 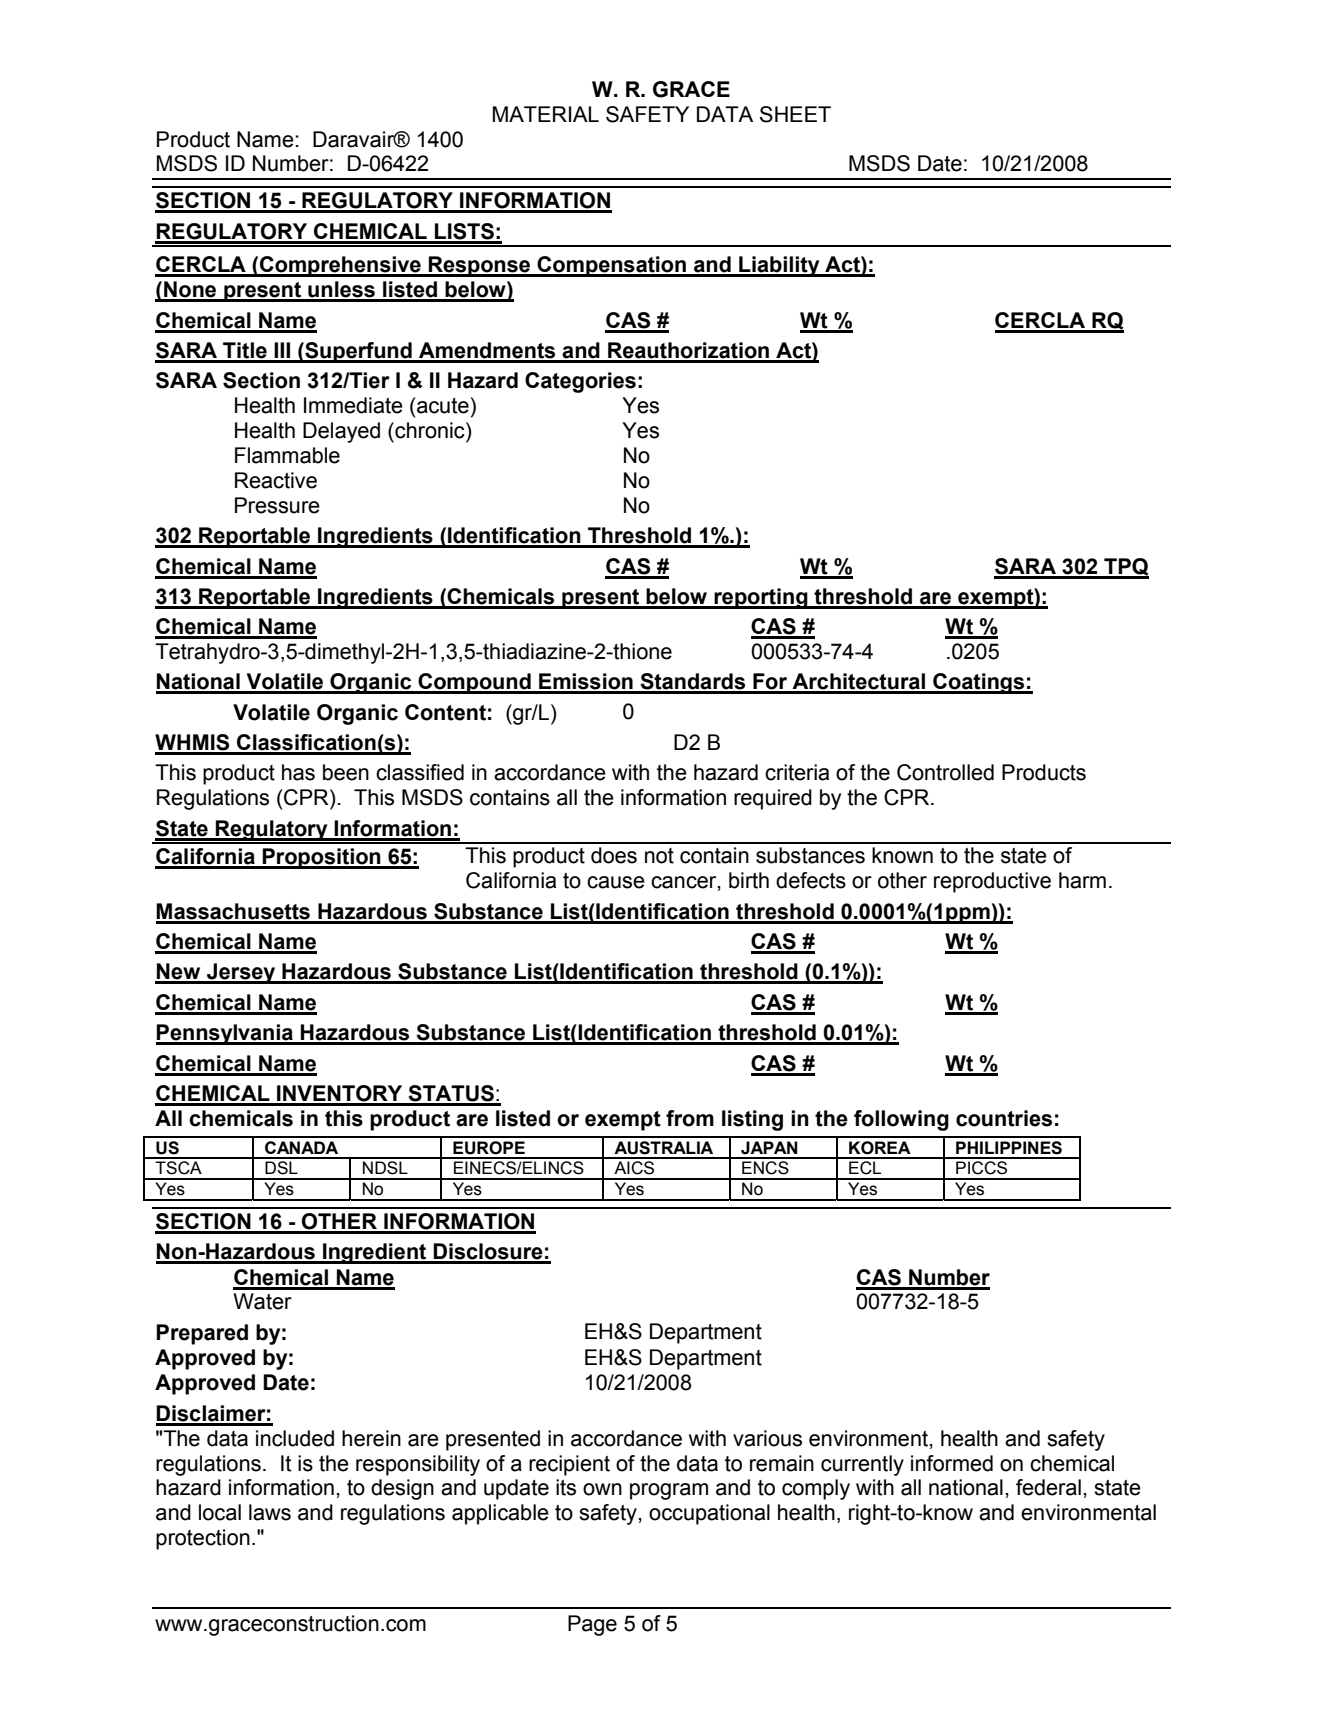 What do you see at coordinates (795, 114) in the screenshot?
I see `SHEET` at bounding box center [795, 114].
